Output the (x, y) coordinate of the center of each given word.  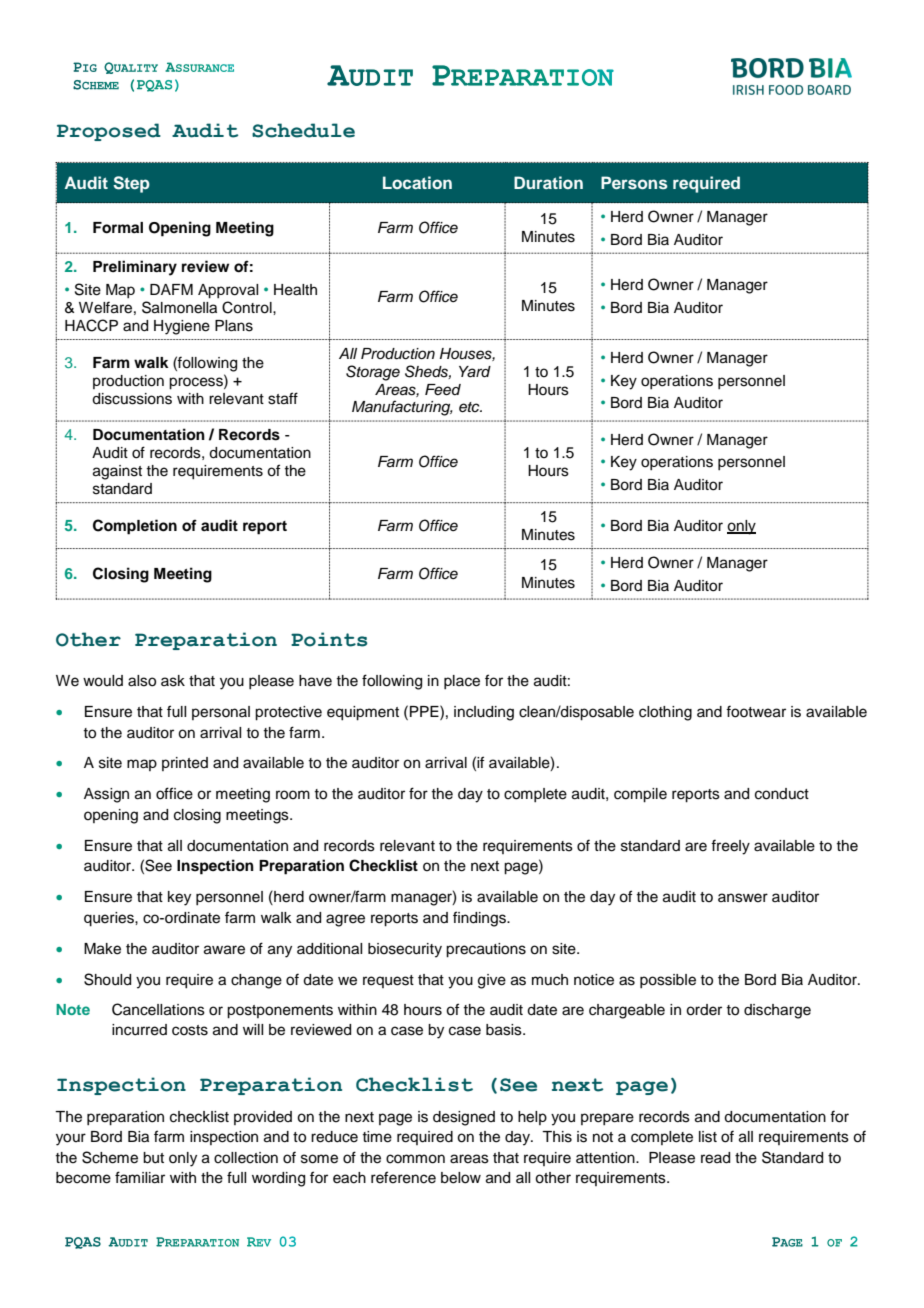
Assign (106, 795)
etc (470, 407)
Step (131, 184)
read (715, 1158)
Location (417, 182)
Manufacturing (402, 408)
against (117, 472)
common (415, 1159)
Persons (634, 182)
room (293, 795)
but (153, 1158)
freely (730, 847)
